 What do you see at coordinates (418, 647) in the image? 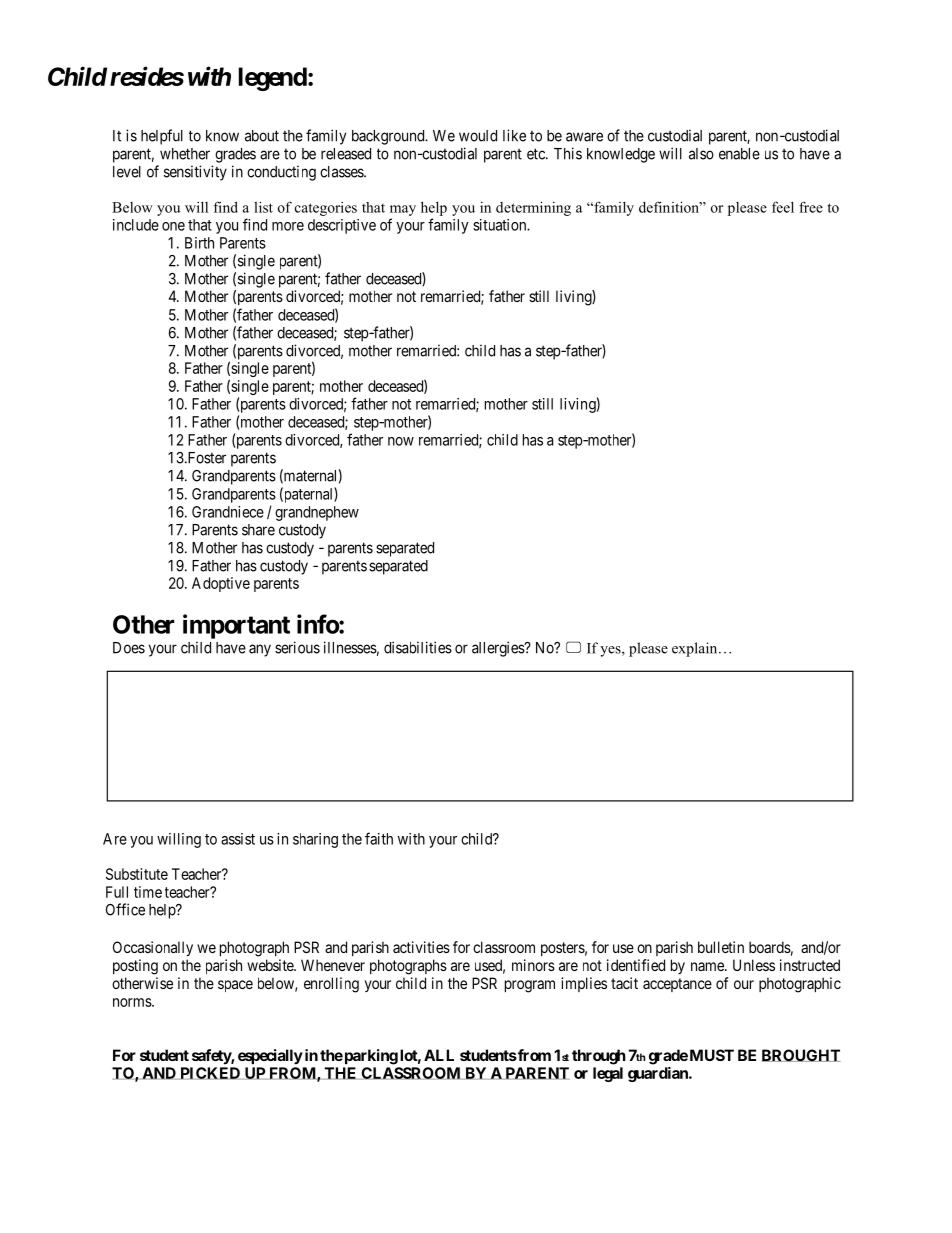
I see `disabilities` at bounding box center [418, 647].
